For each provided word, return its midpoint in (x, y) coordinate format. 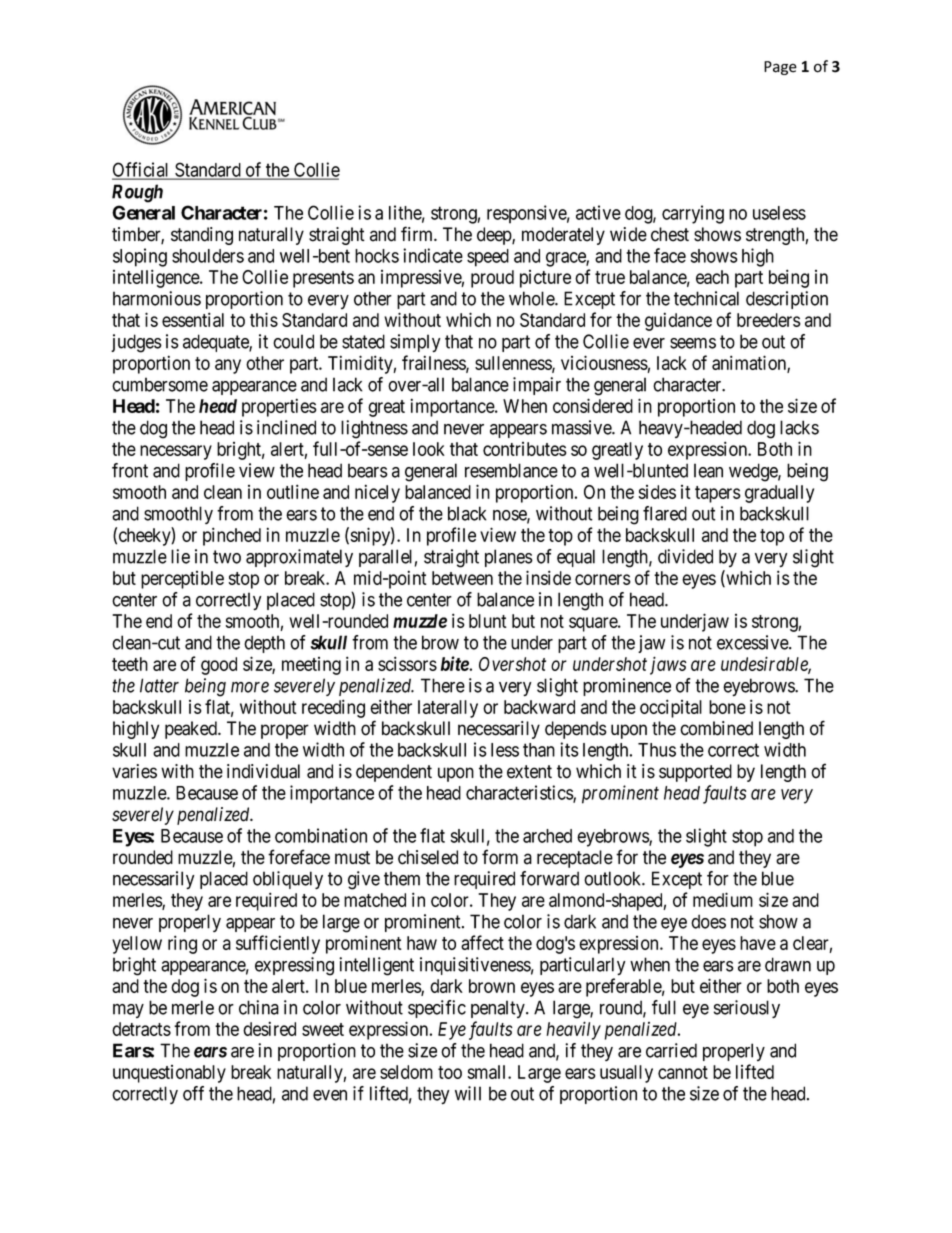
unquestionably (169, 1074)
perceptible (182, 580)
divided (685, 556)
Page (780, 68)
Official (142, 170)
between (462, 578)
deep (495, 236)
